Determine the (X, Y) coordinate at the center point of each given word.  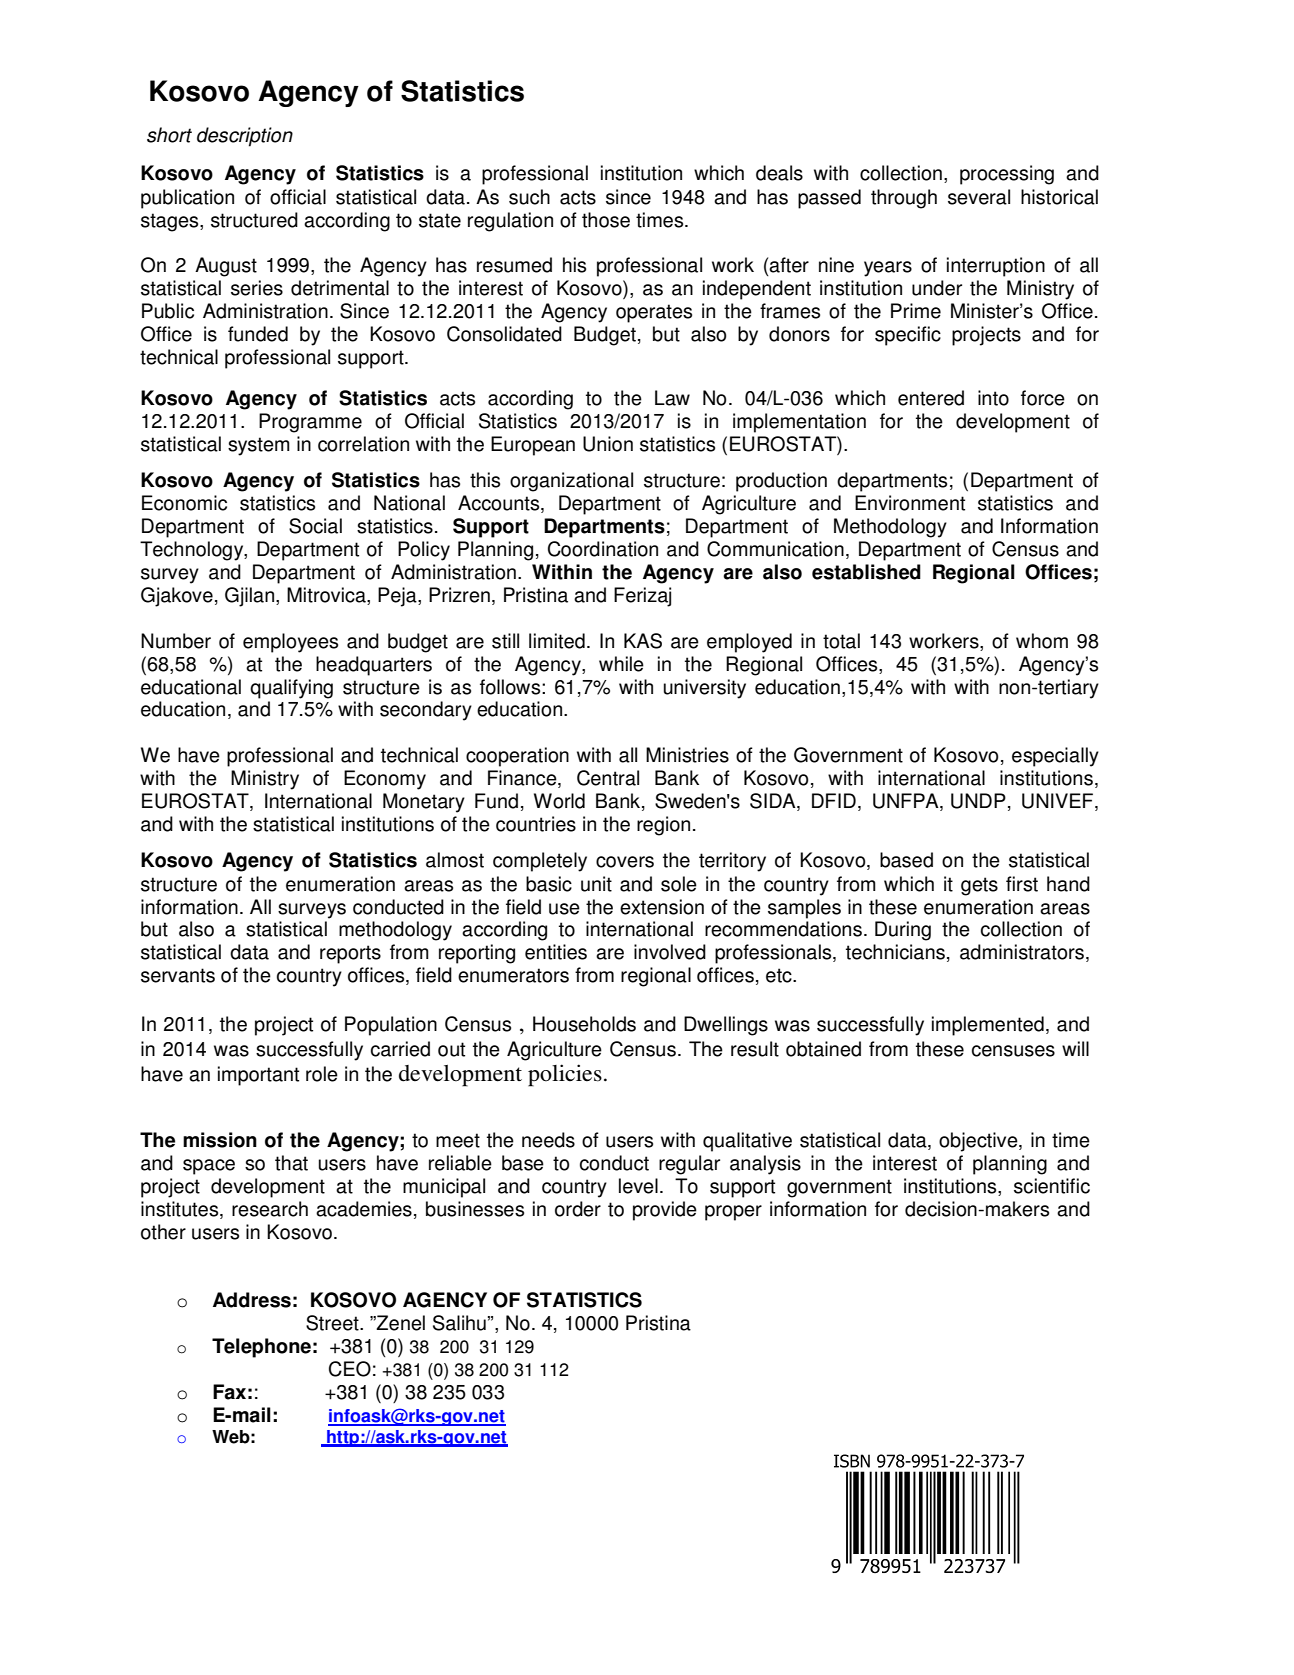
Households (584, 1024)
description (245, 137)
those (606, 220)
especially (1055, 757)
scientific (1052, 1186)
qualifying (291, 689)
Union (608, 444)
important (258, 1076)
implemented (988, 1026)
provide (665, 1211)
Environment (910, 503)
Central (608, 778)
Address (252, 1300)
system (259, 446)
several (979, 197)
